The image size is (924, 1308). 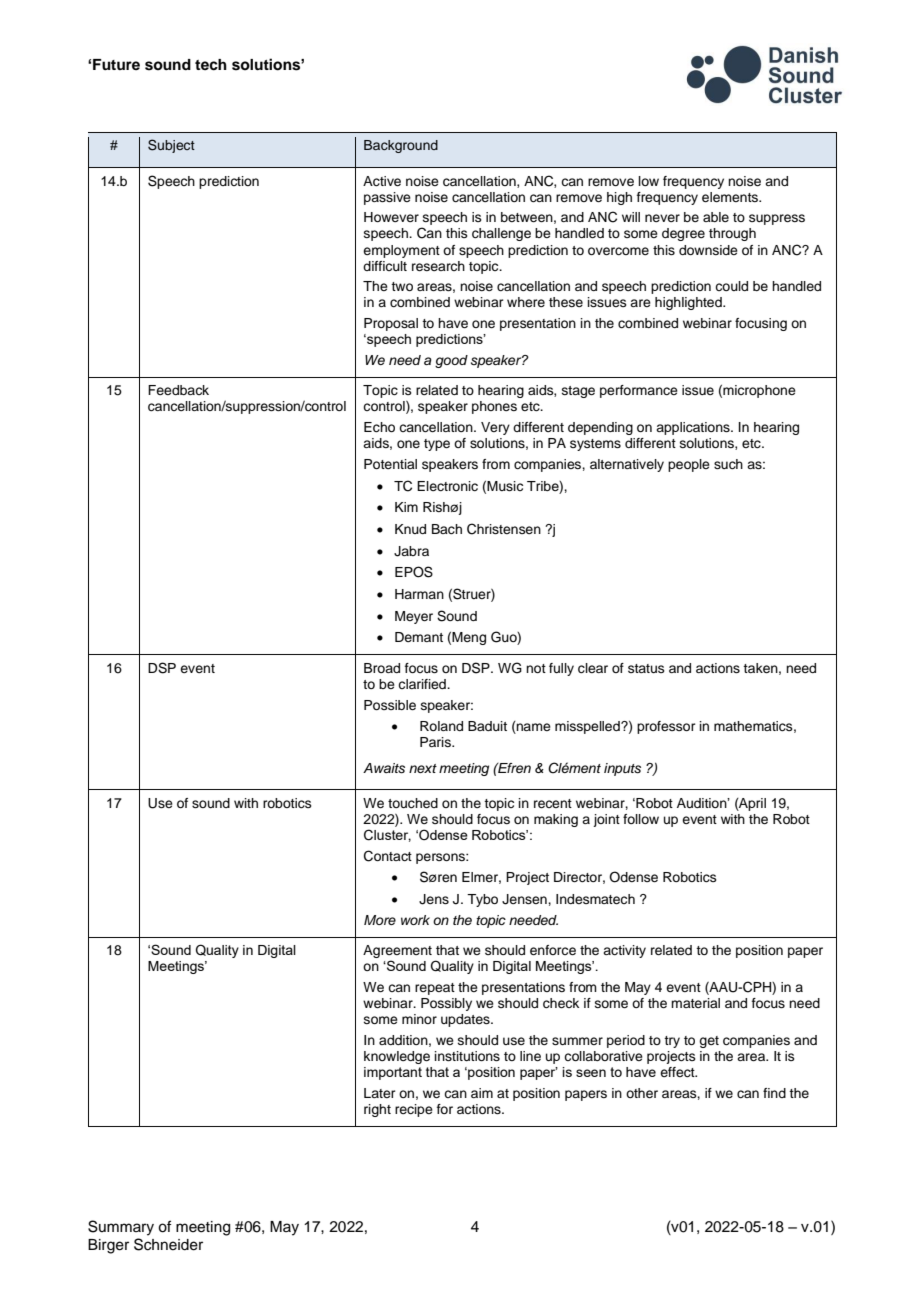 What do you see at coordinates (168, 1244) in the screenshot?
I see `Schneider` at bounding box center [168, 1244].
